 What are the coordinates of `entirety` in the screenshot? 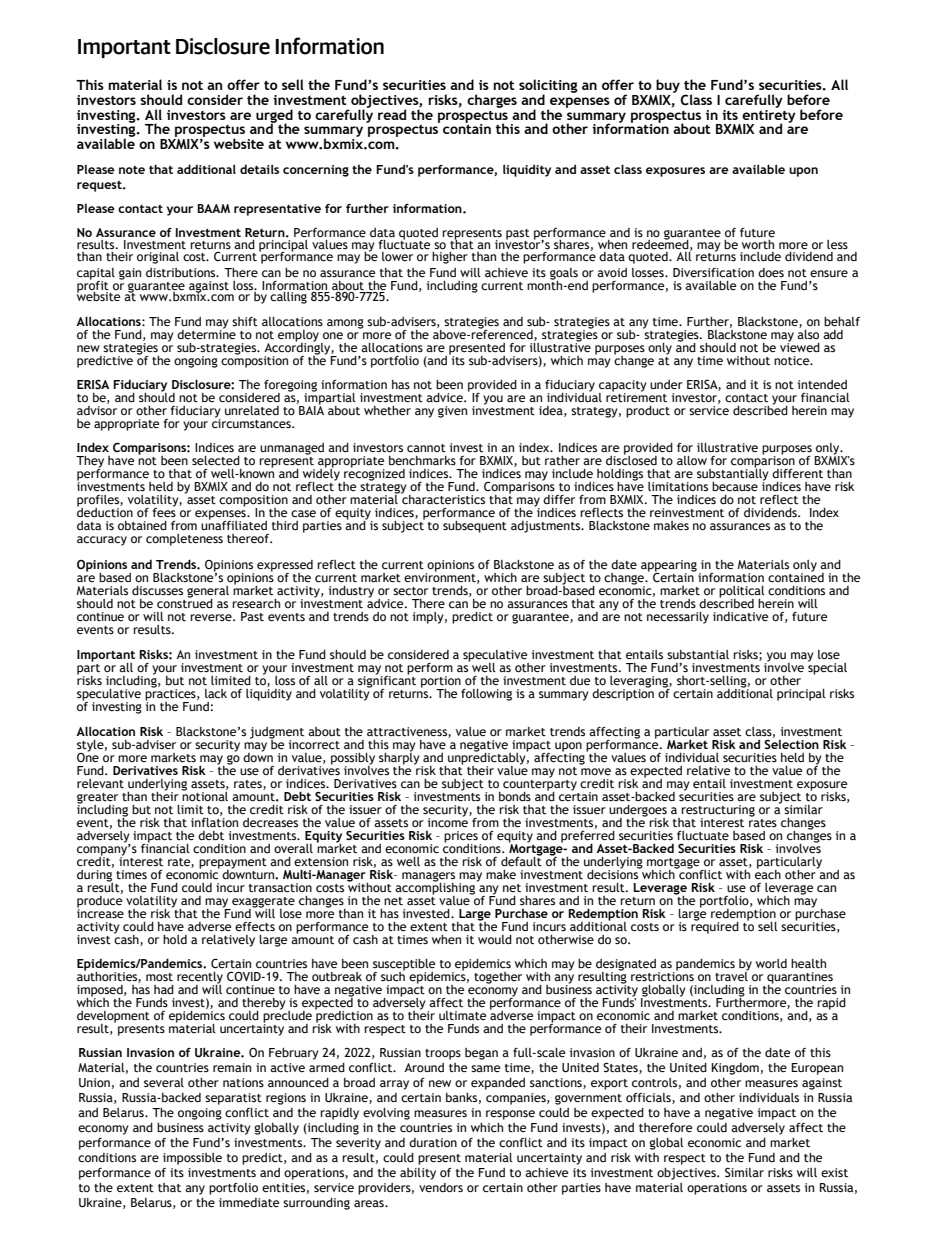 It's located at (769, 116).
